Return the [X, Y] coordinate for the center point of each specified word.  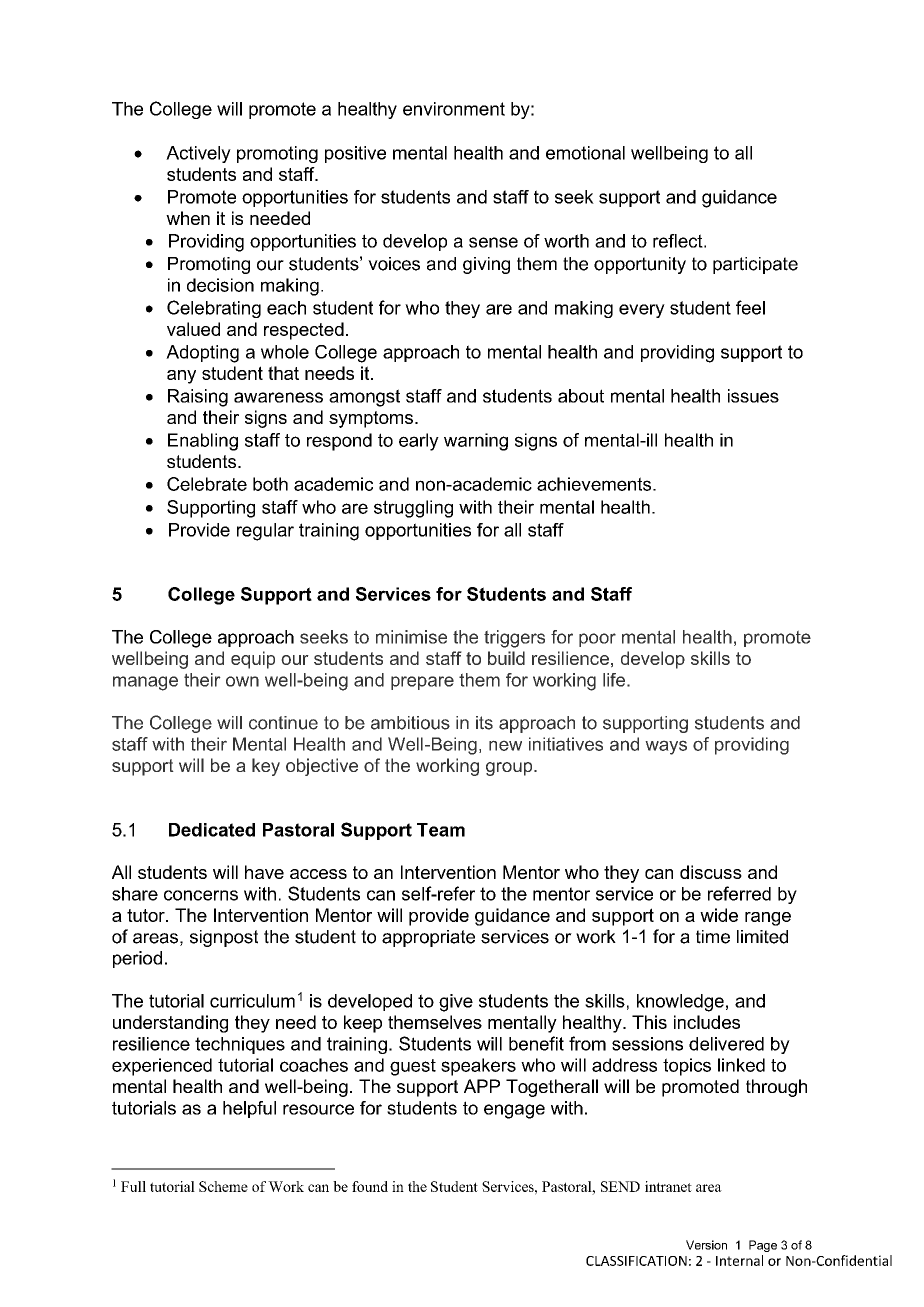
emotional [585, 153]
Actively [198, 154]
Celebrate [207, 484]
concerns [201, 895]
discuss [711, 872]
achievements [595, 484]
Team [441, 830]
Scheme [223, 1186]
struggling [413, 509]
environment [454, 109]
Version [706, 1245]
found [370, 1186]
